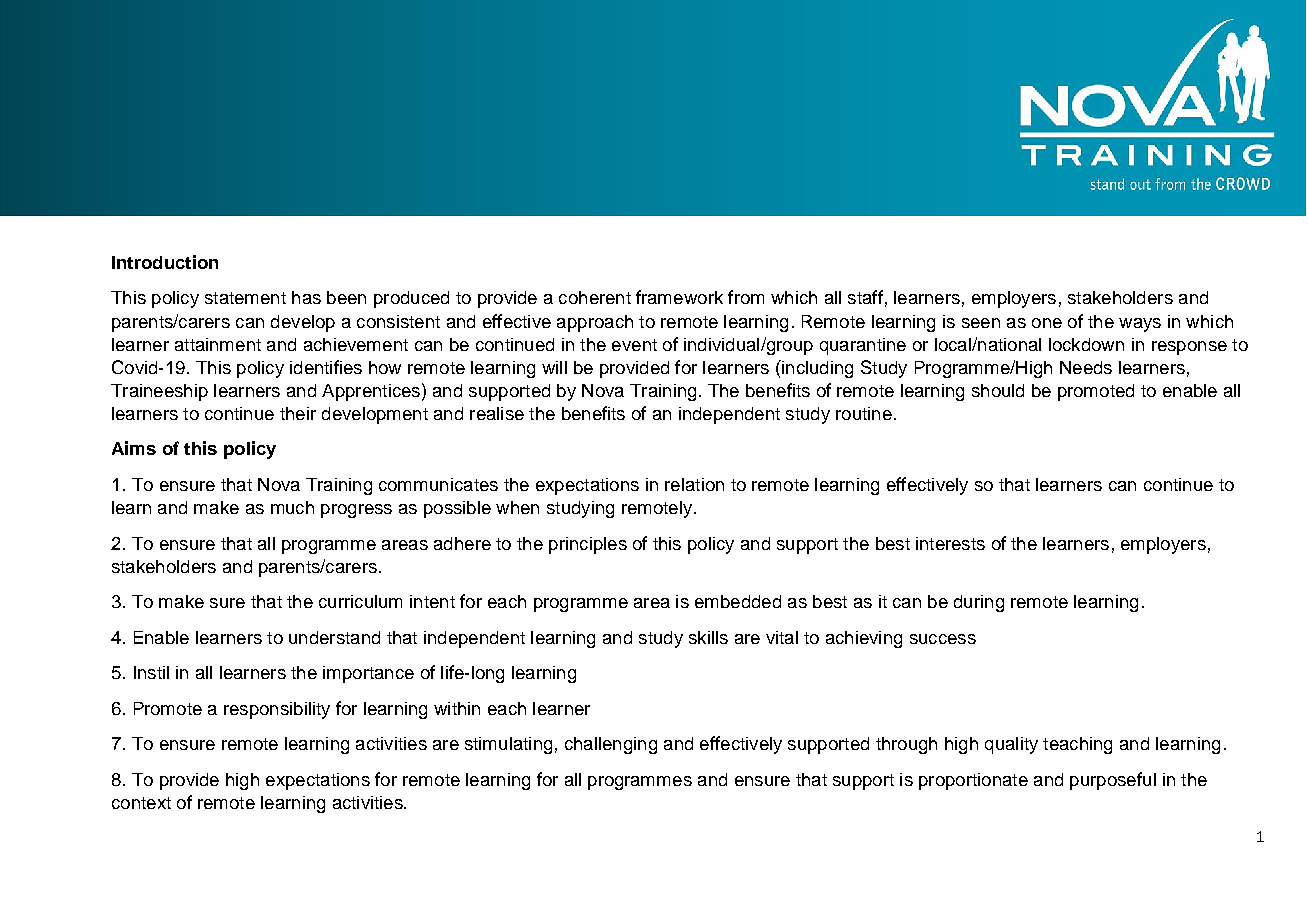 Image resolution: width=1308 pixels, height=924 pixels. I want to click on challenging, so click(611, 745).
